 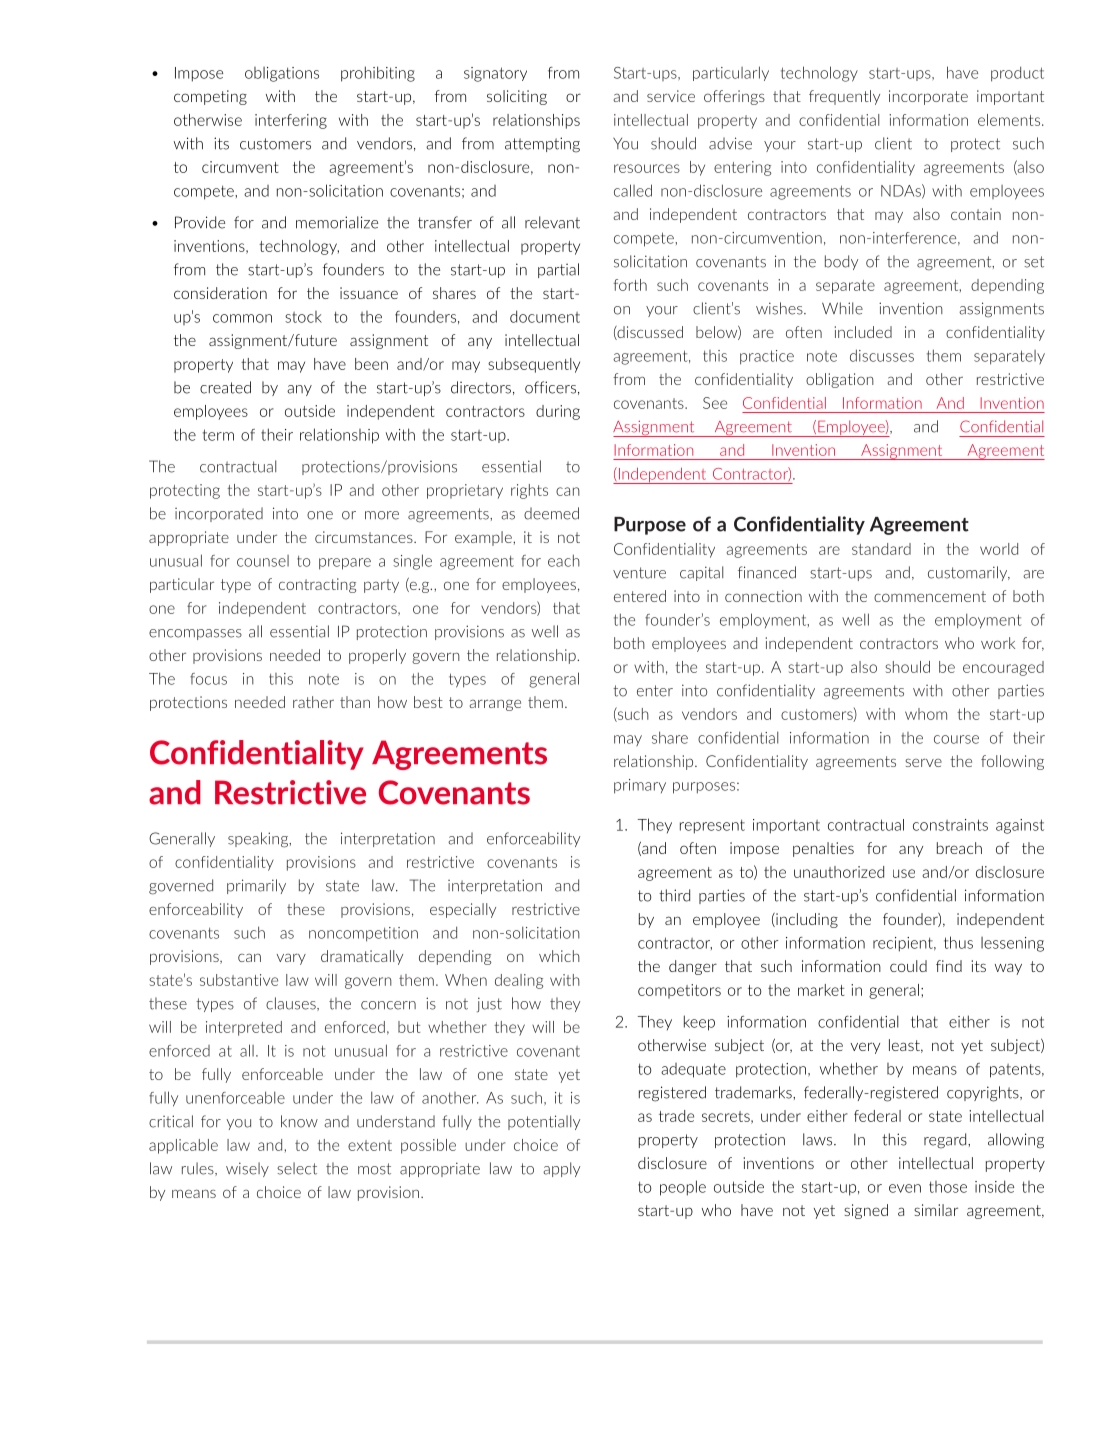 What do you see at coordinates (291, 121) in the document?
I see `interfering` at bounding box center [291, 121].
